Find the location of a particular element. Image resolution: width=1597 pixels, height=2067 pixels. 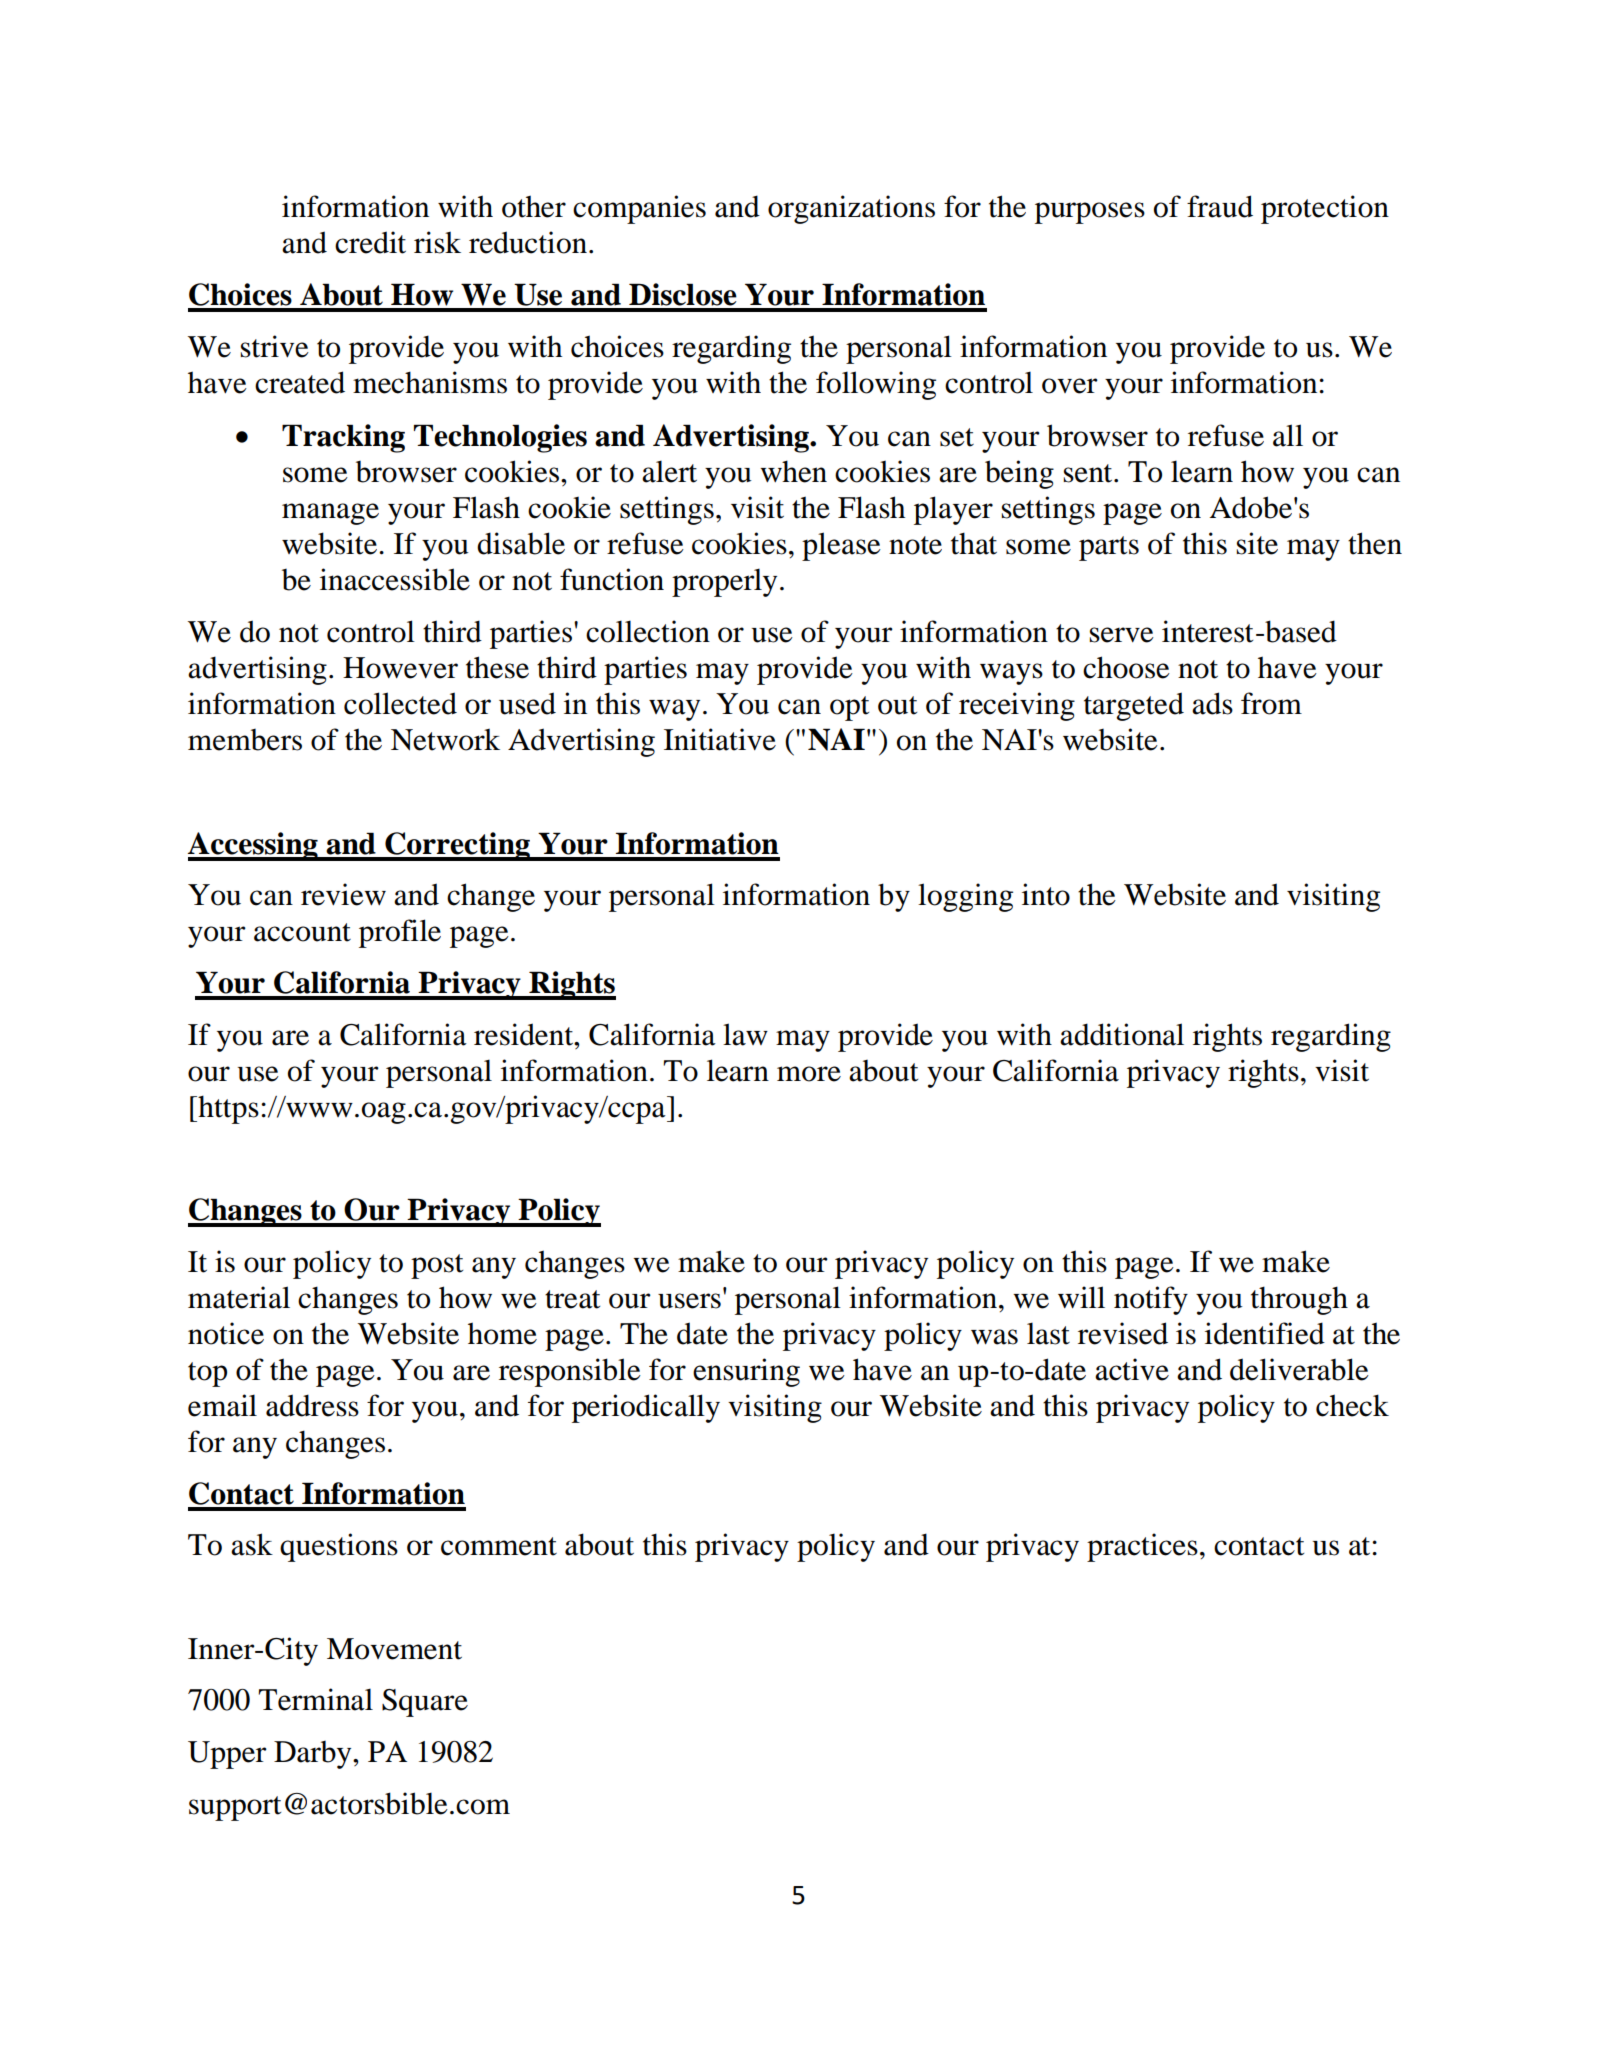

address is located at coordinates (312, 1405).
